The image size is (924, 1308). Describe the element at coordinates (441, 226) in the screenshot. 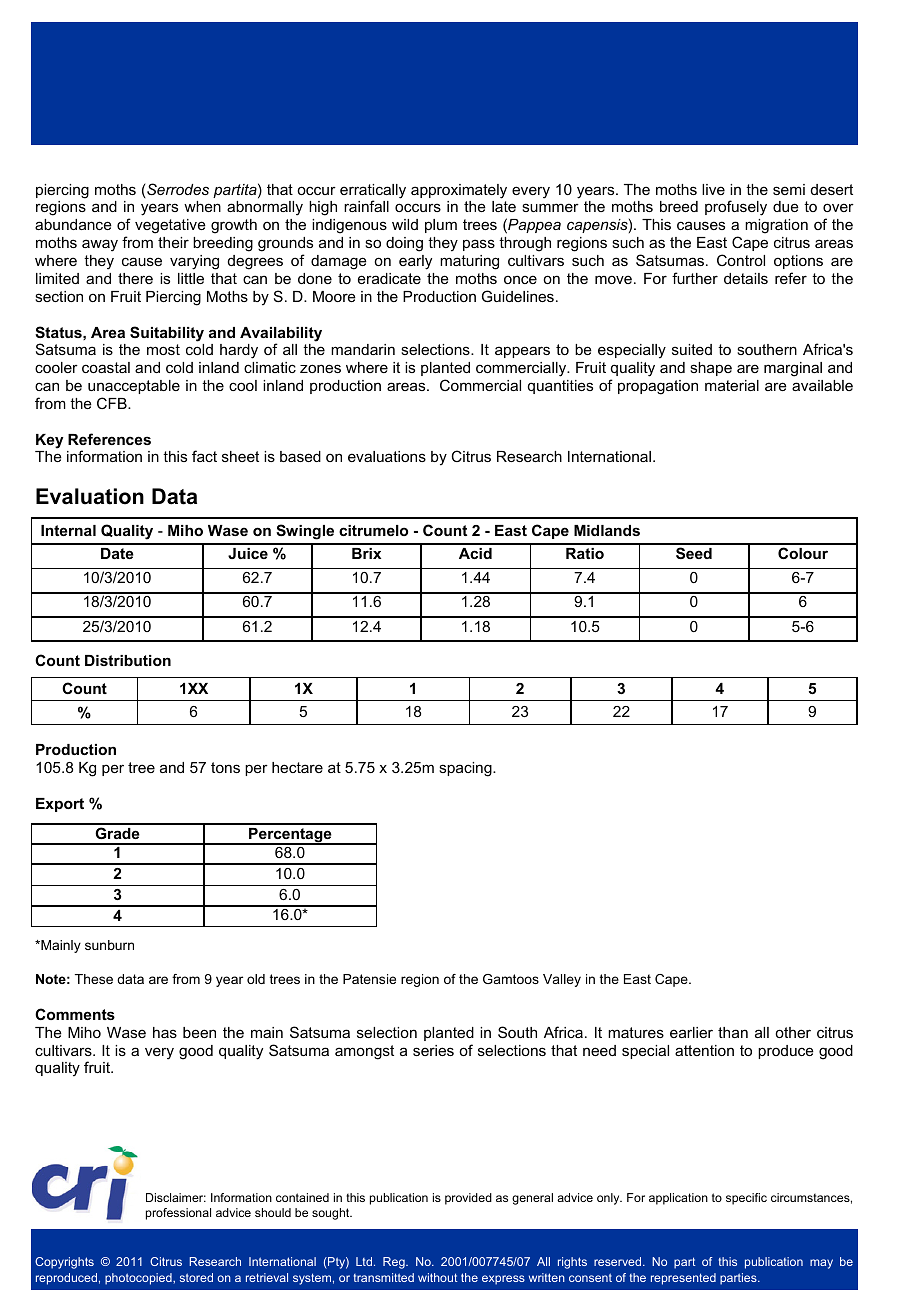

I see `plum` at that location.
